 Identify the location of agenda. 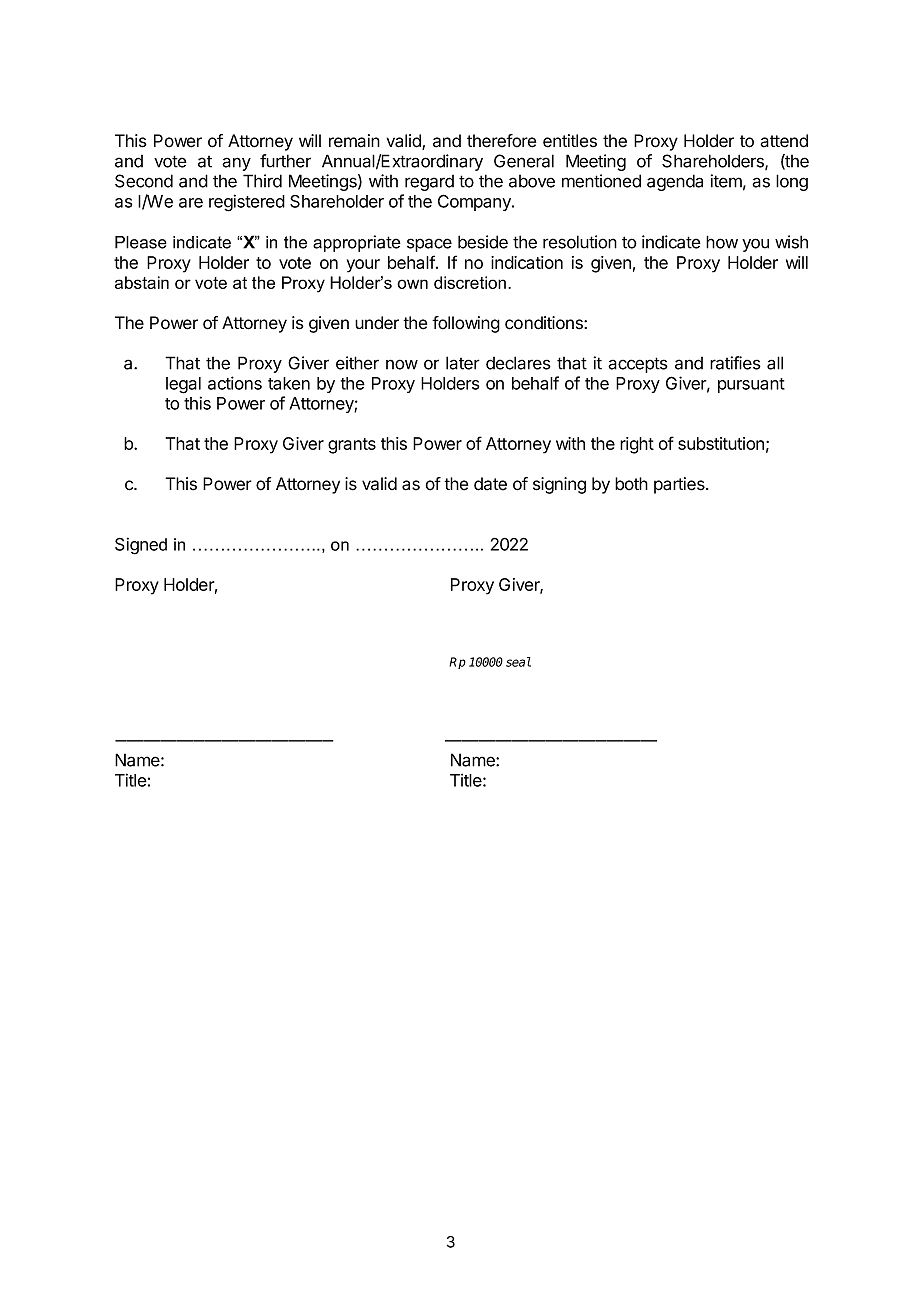
(675, 182).
